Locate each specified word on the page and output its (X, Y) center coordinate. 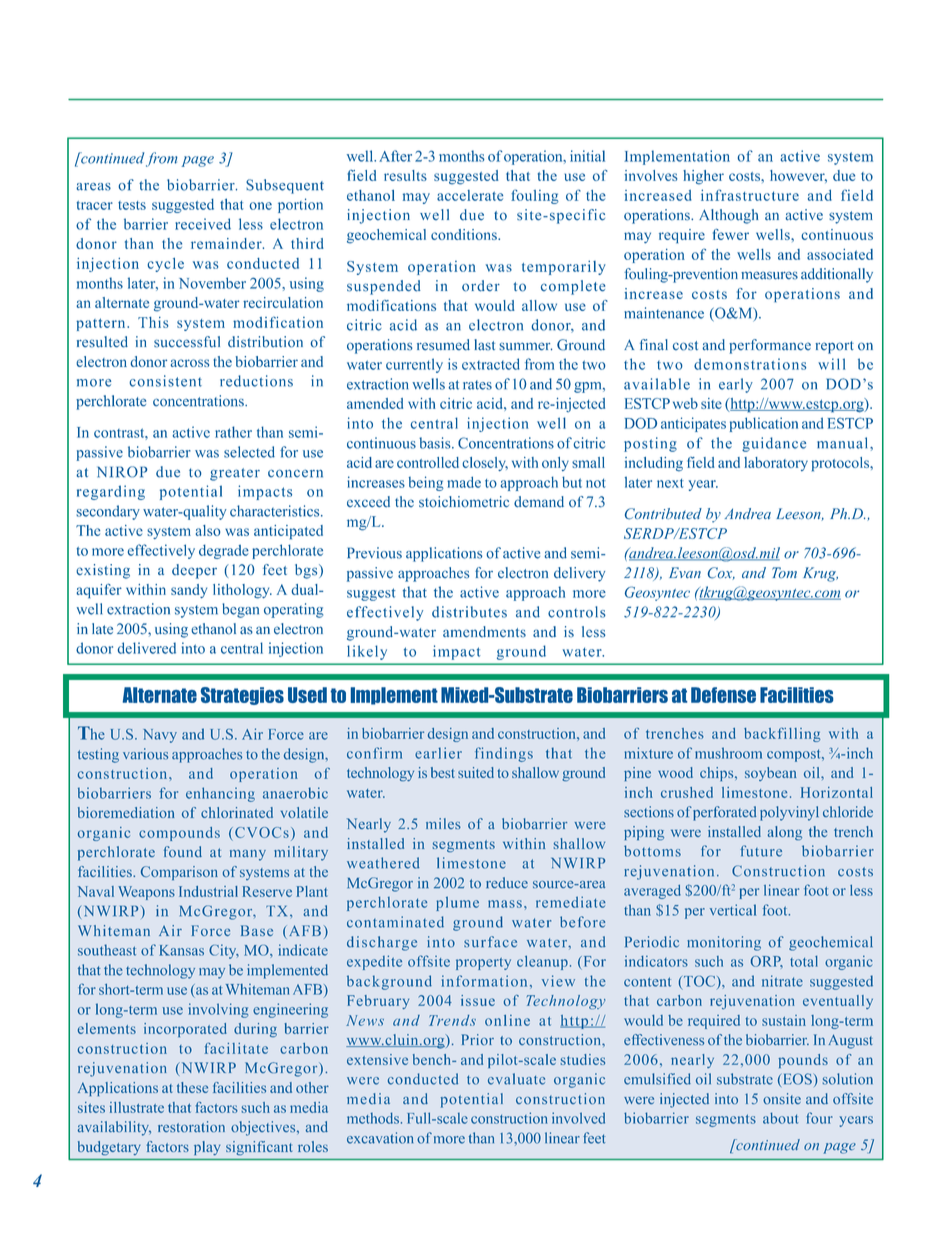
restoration (191, 1126)
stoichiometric (464, 502)
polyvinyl (789, 813)
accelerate (470, 195)
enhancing (220, 794)
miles (443, 823)
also (208, 530)
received (203, 224)
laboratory (776, 464)
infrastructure (750, 195)
